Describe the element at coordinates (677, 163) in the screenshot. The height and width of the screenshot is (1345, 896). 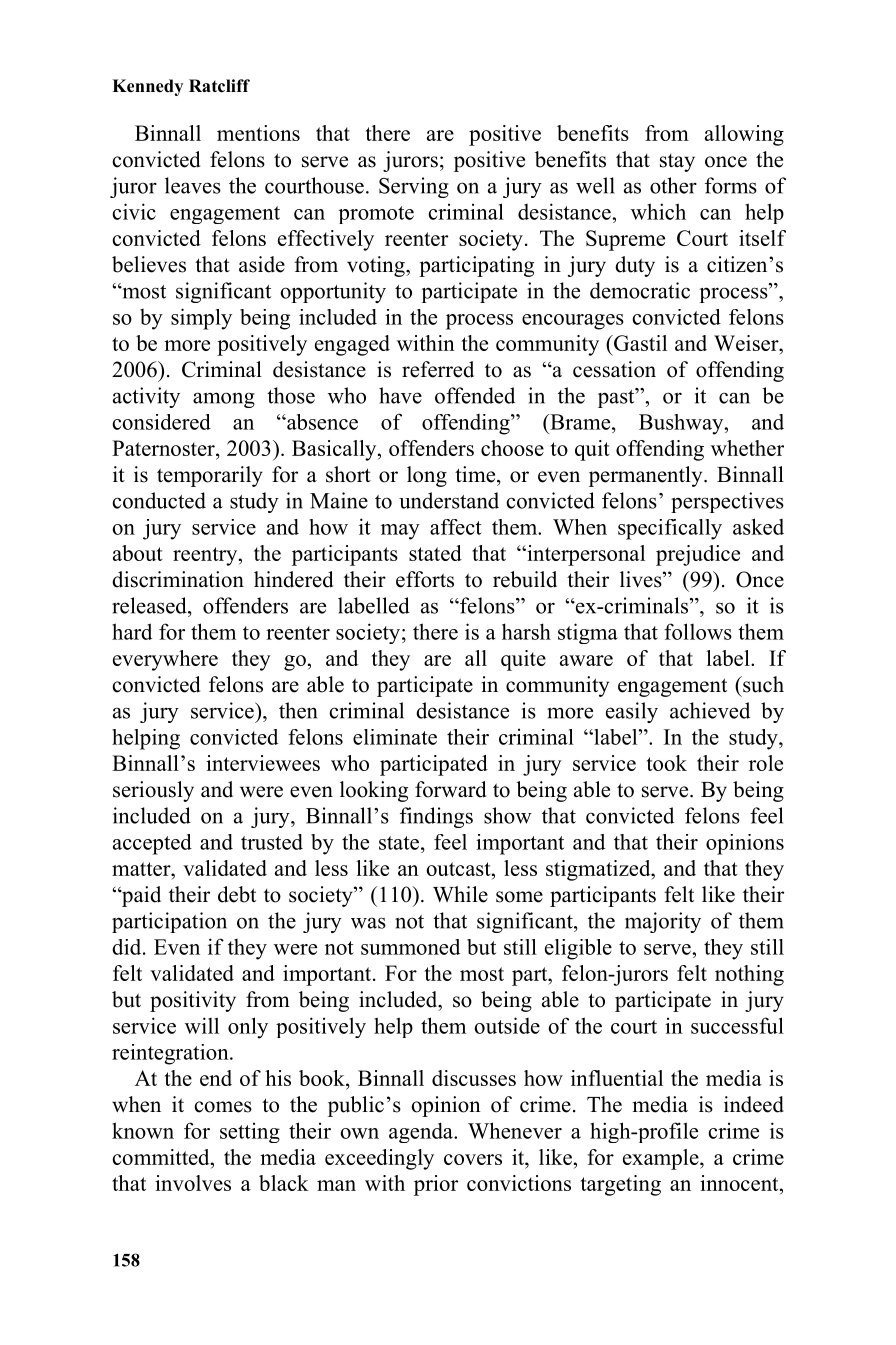
I see `stay` at that location.
